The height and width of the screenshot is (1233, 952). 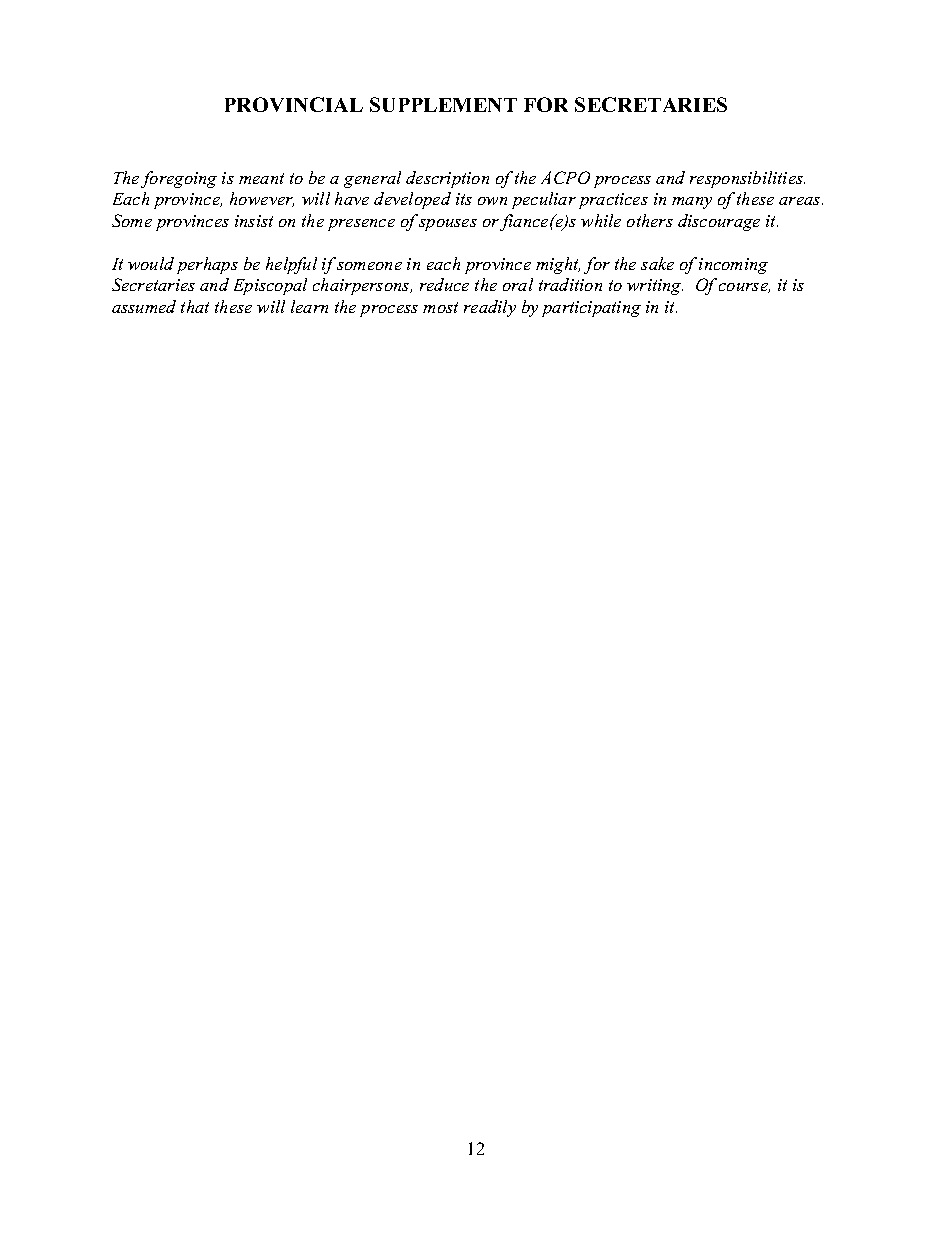 I want to click on SUPPLEMENT, so click(x=443, y=104).
